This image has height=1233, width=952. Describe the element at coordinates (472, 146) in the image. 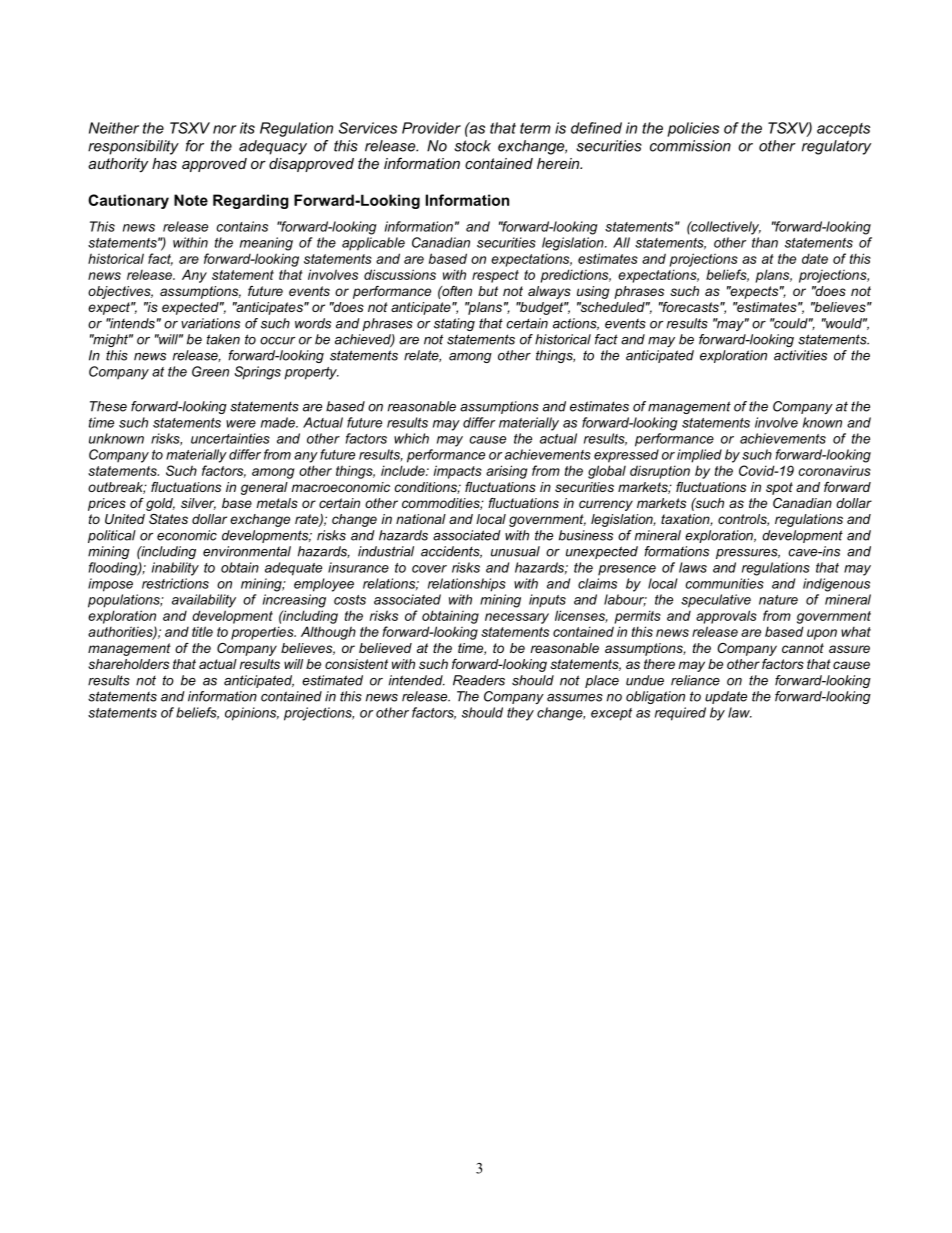

I see `stock` at that location.
